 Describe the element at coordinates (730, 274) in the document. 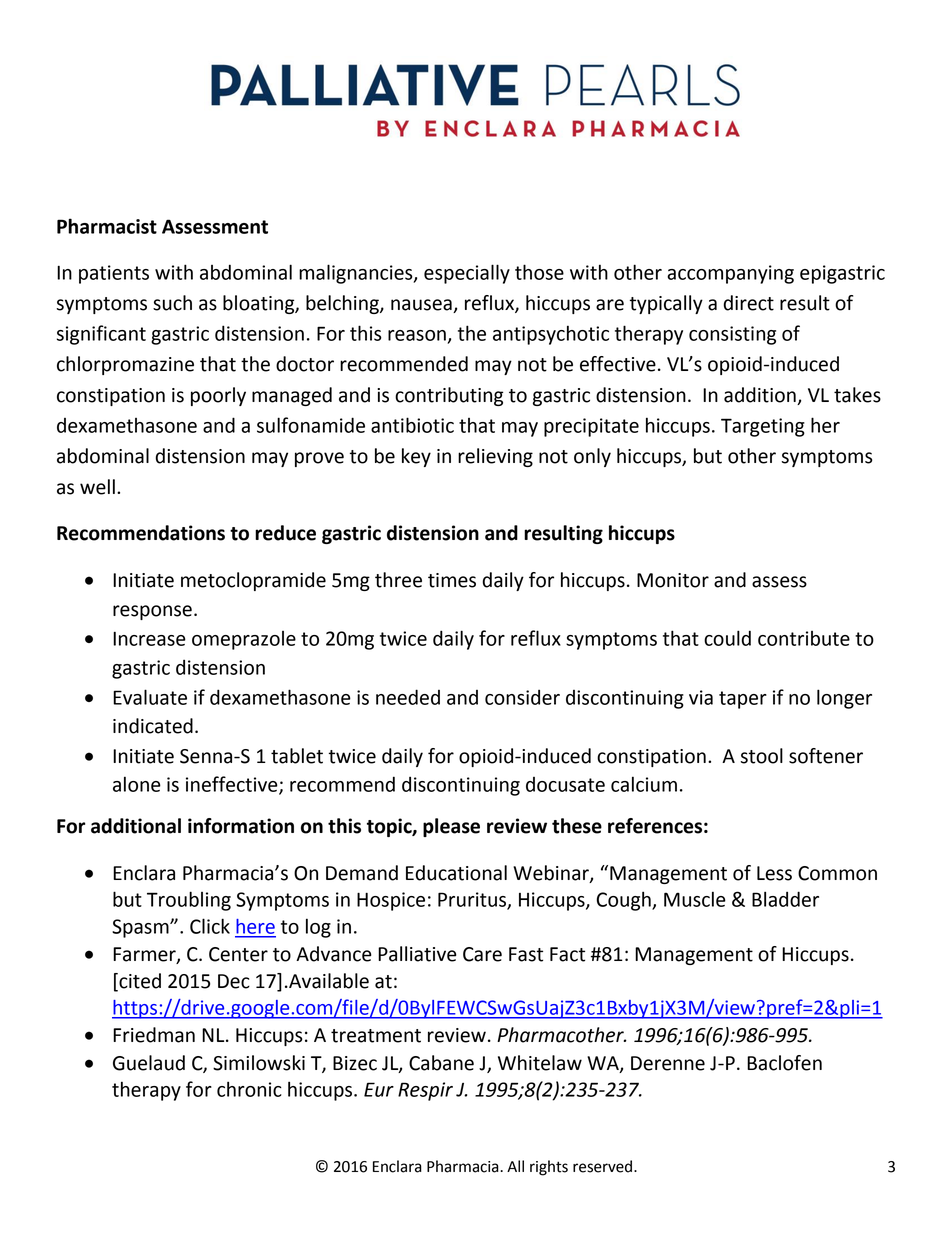

I see `accompanying` at that location.
